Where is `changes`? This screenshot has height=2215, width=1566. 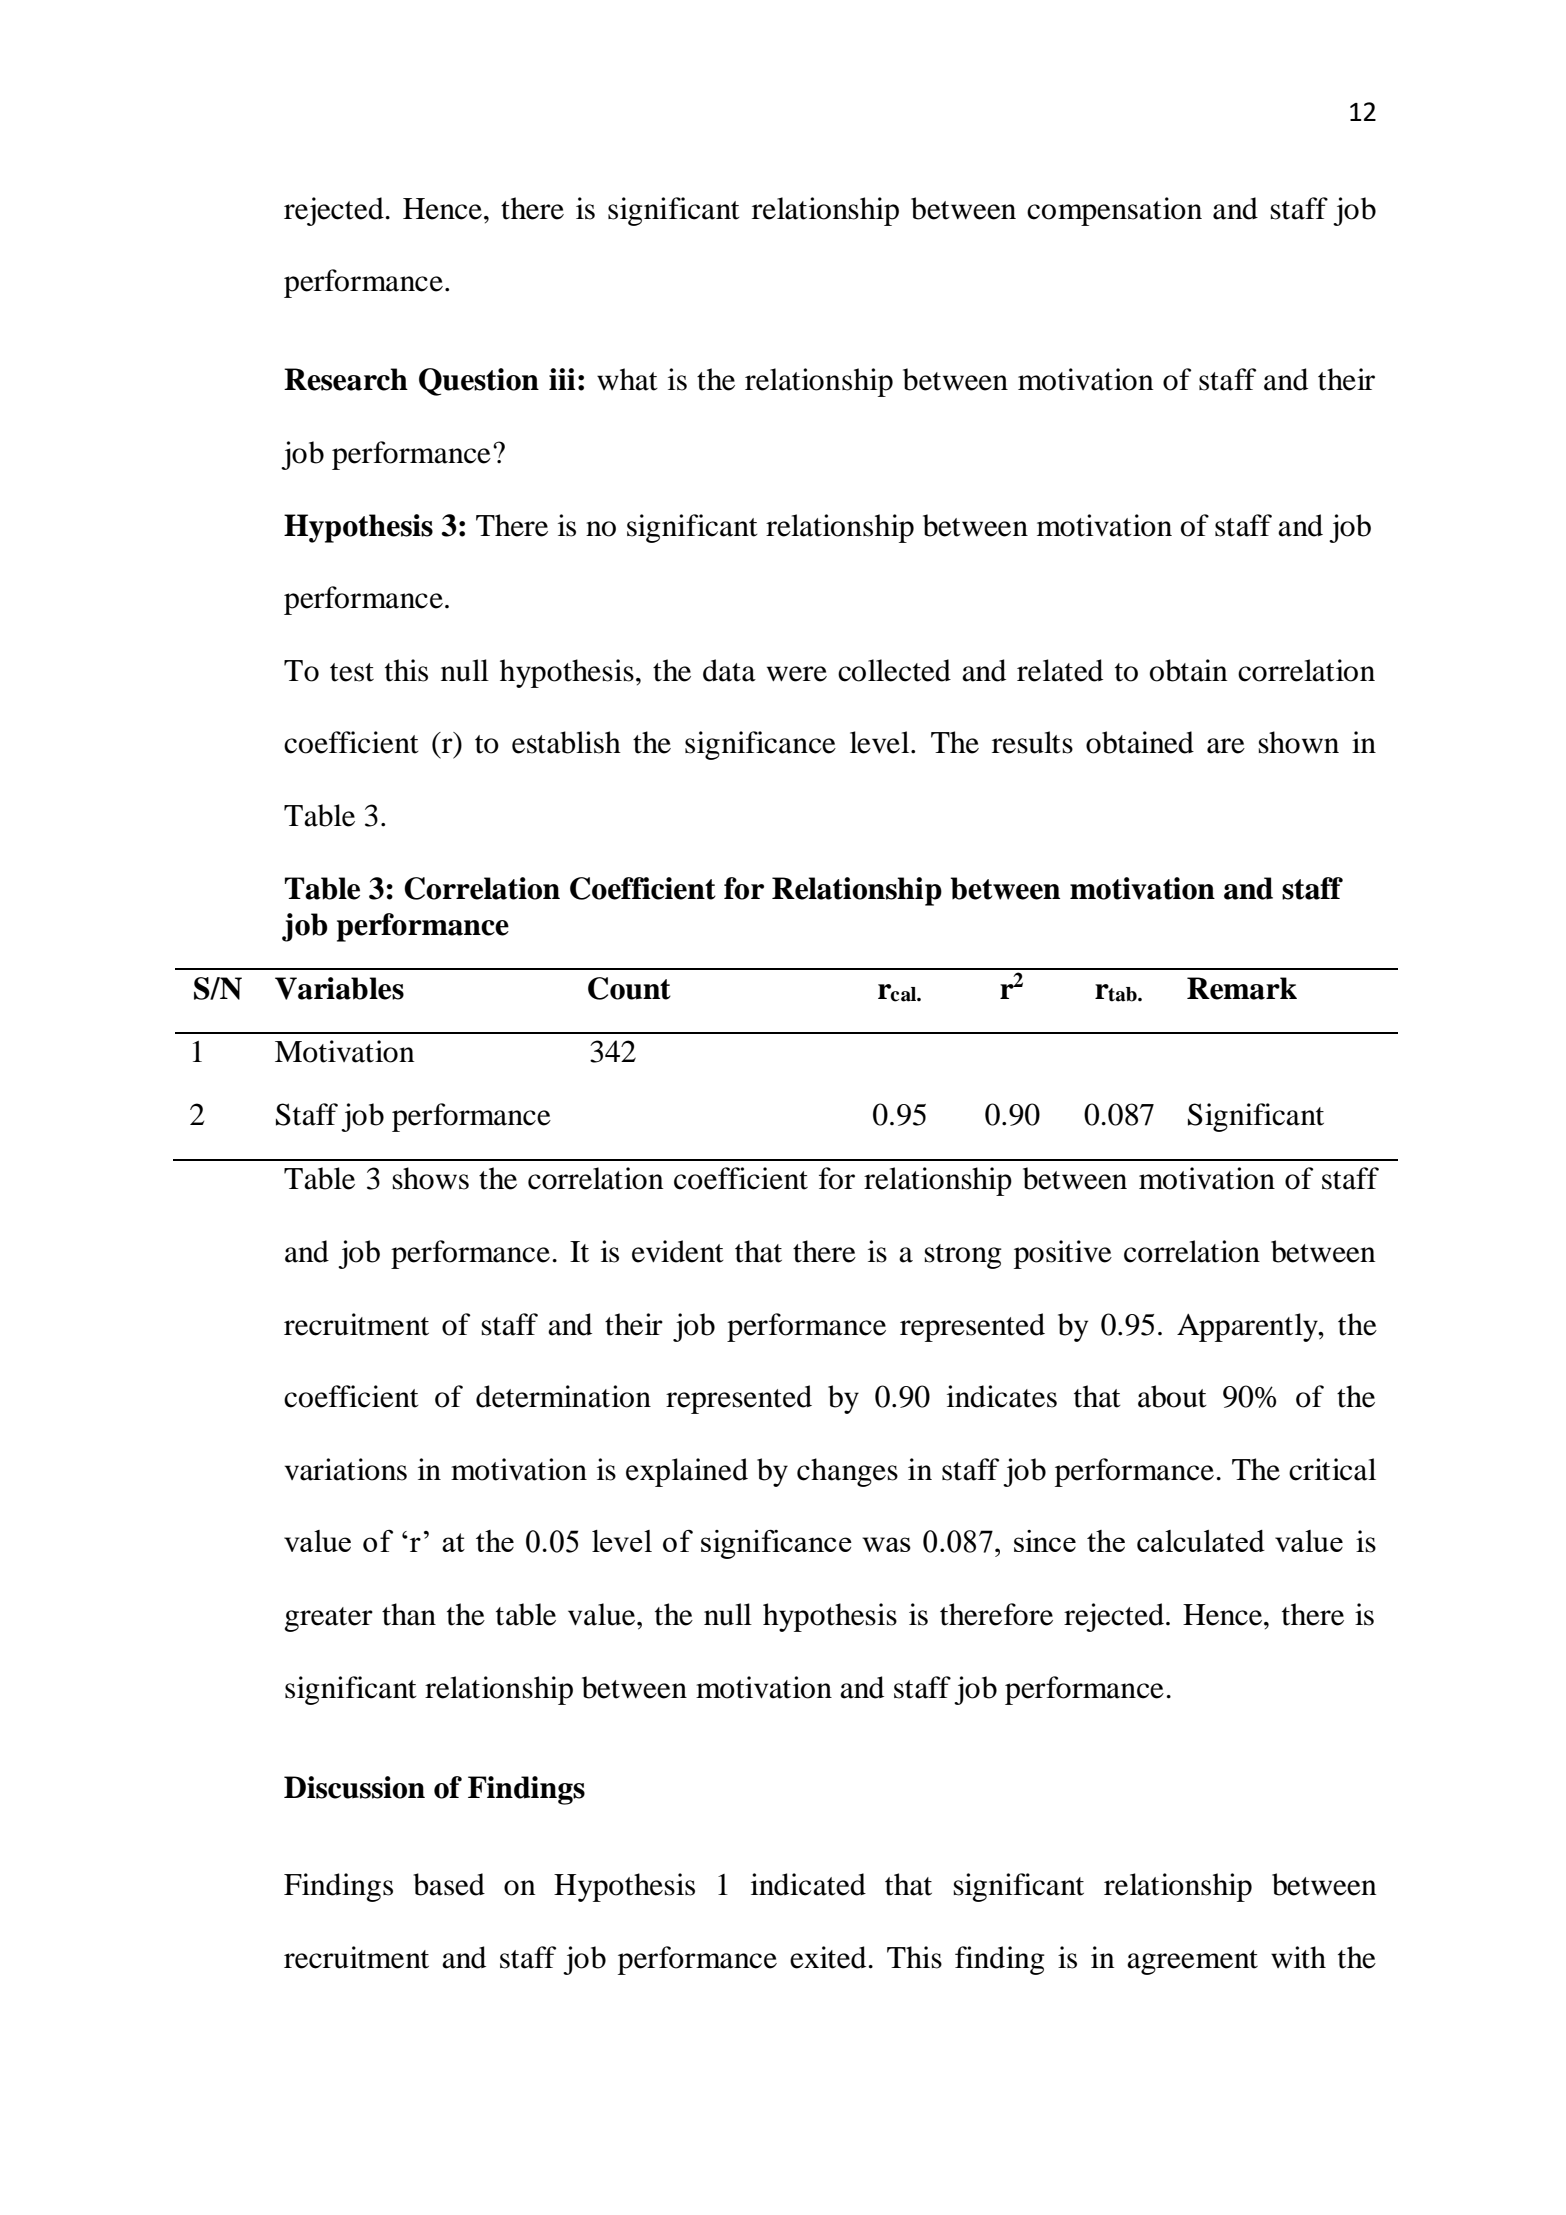
changes is located at coordinates (847, 1472).
